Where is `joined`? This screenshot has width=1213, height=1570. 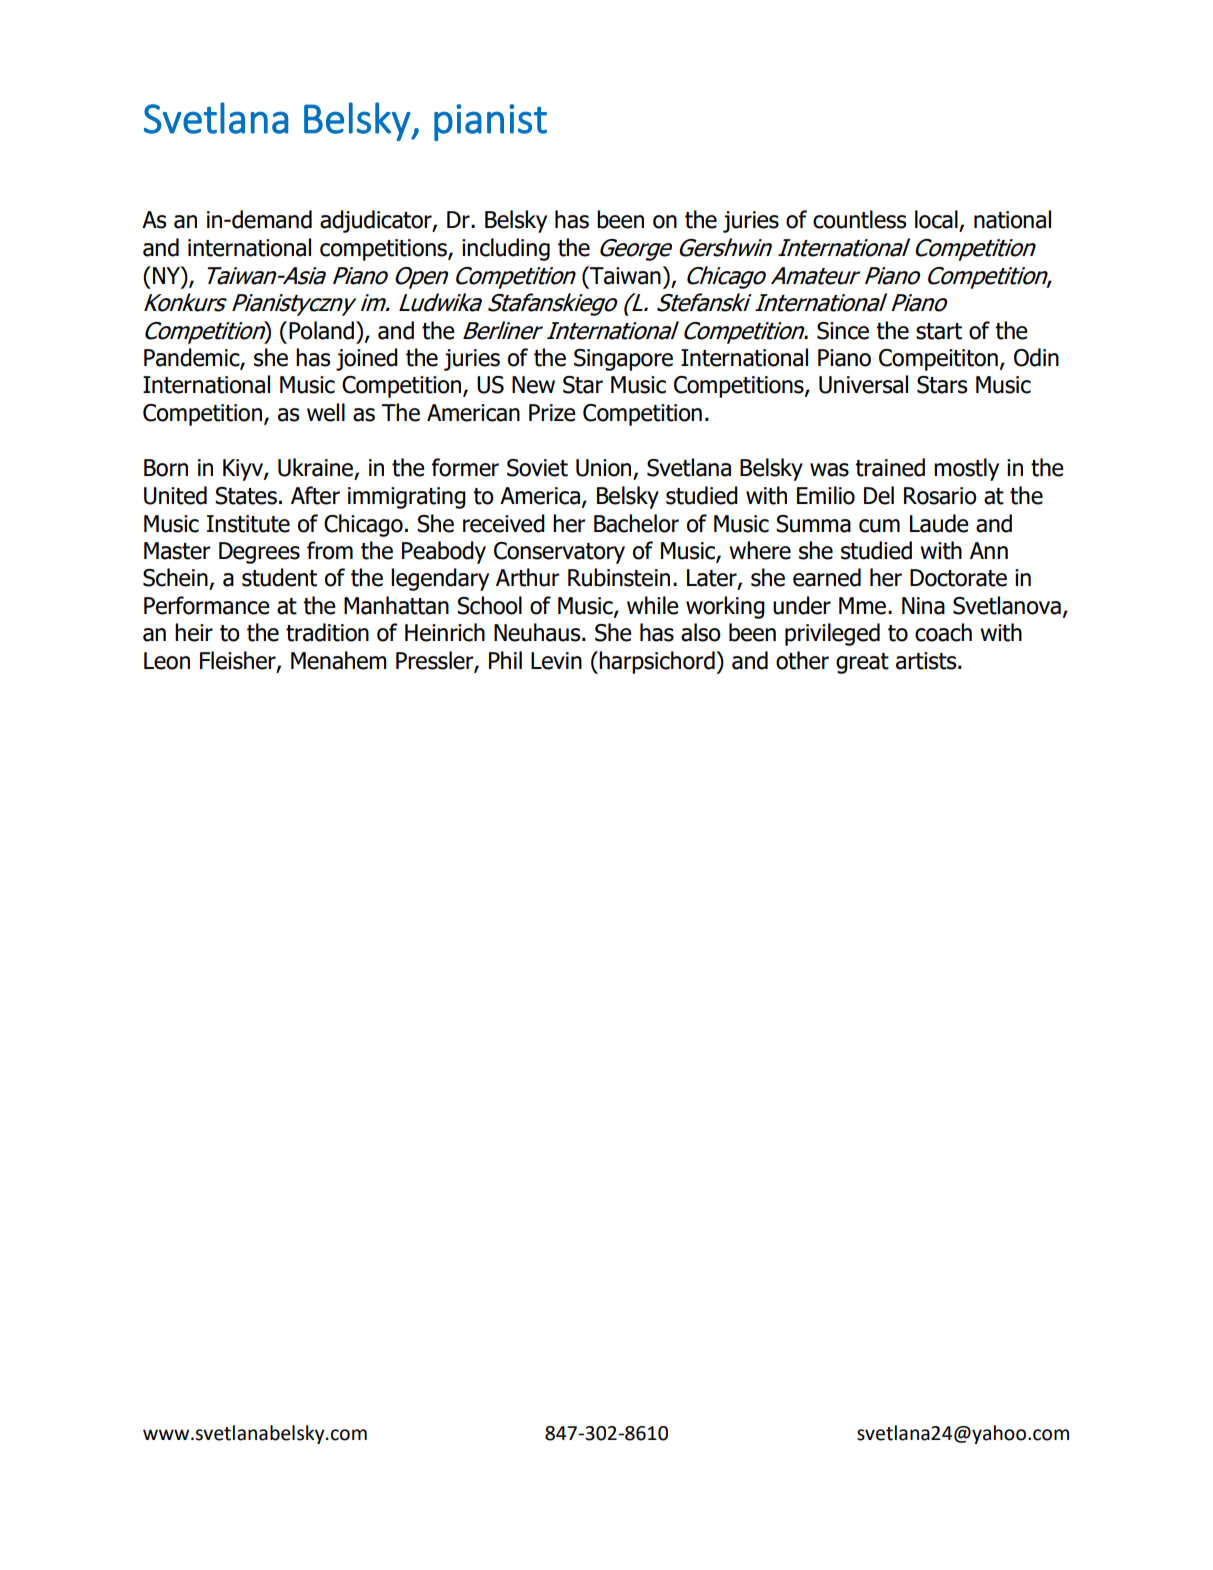
joined is located at coordinates (367, 359).
